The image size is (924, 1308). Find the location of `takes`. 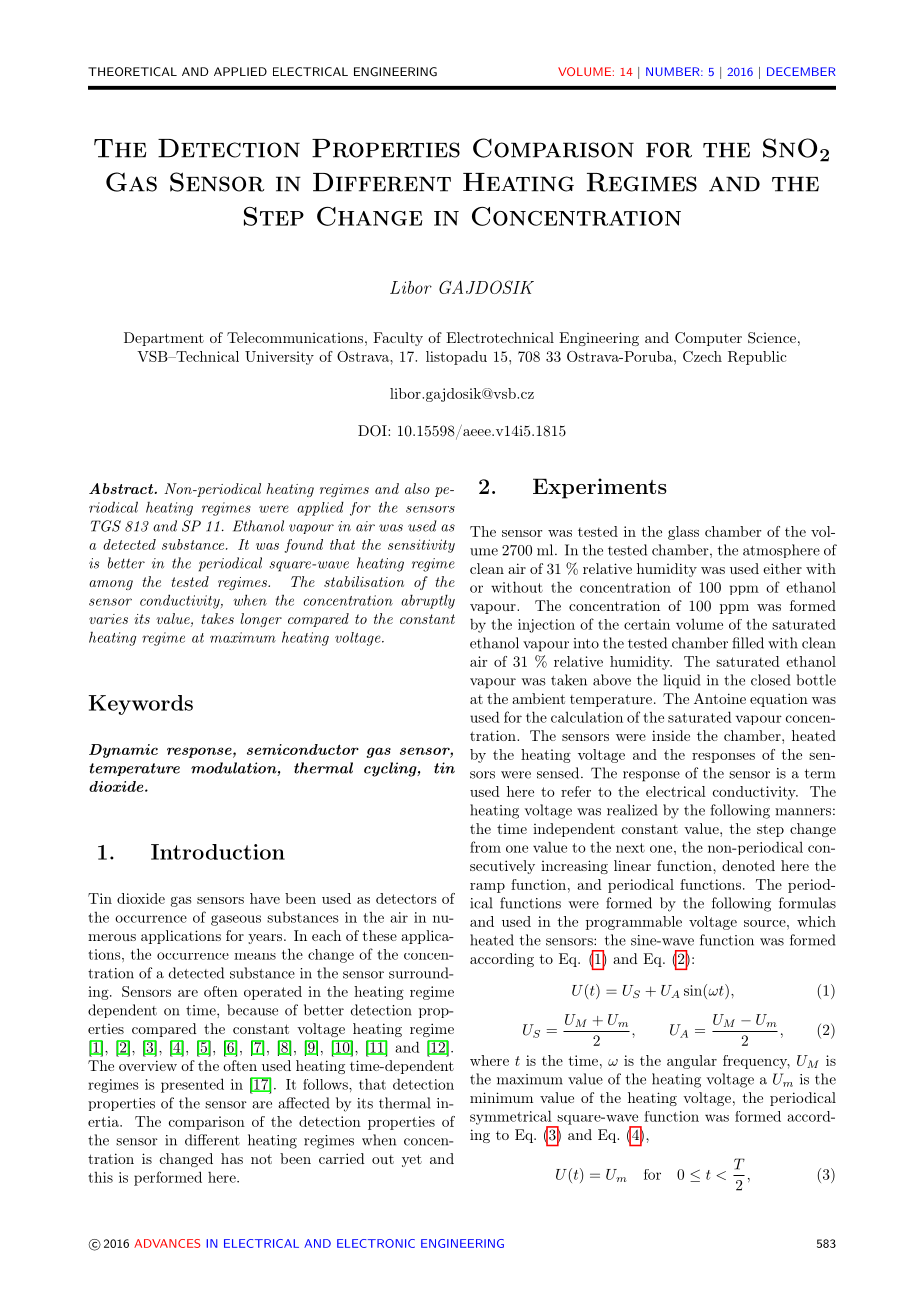

takes is located at coordinates (217, 618).
